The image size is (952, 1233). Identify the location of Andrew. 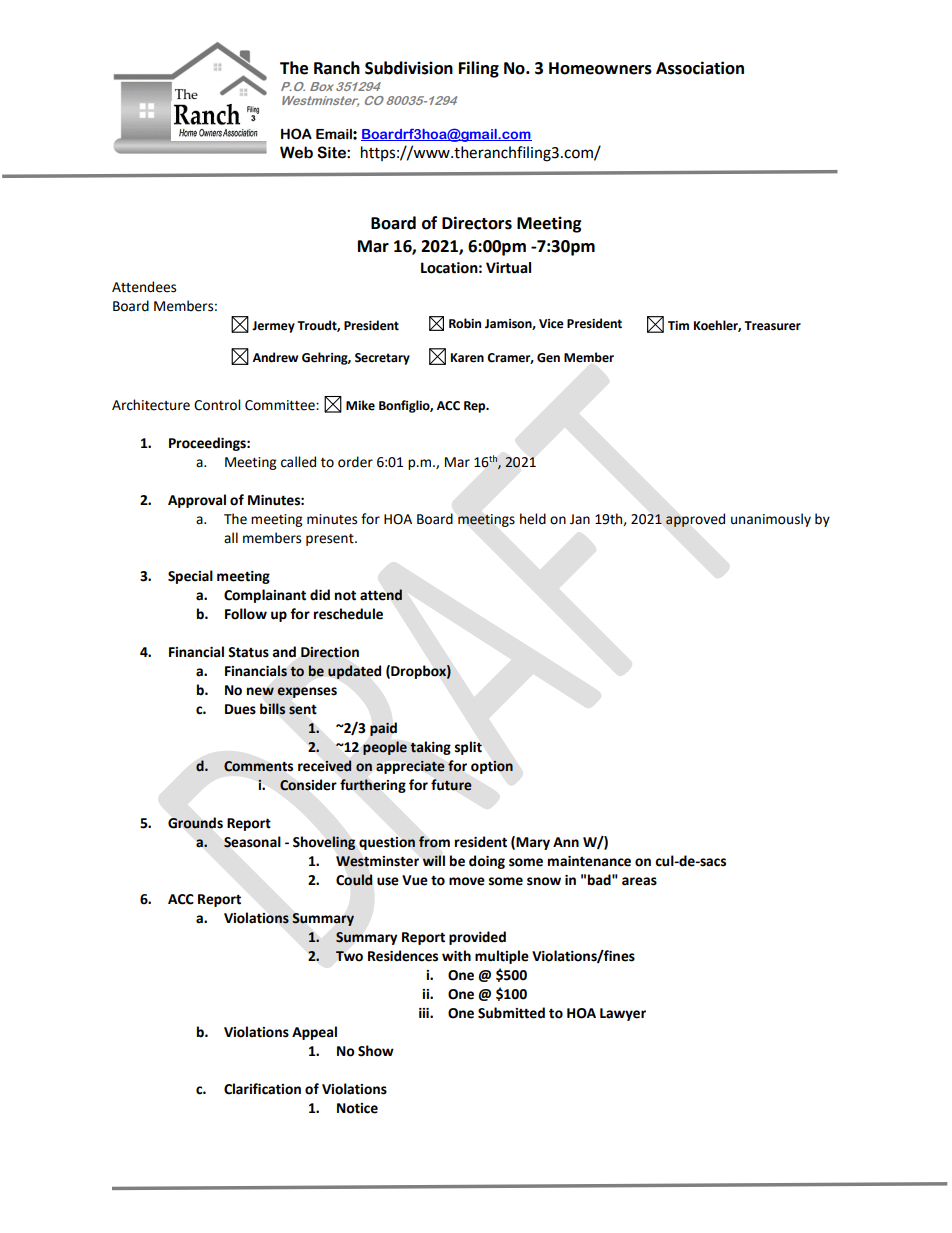
(275, 357).
